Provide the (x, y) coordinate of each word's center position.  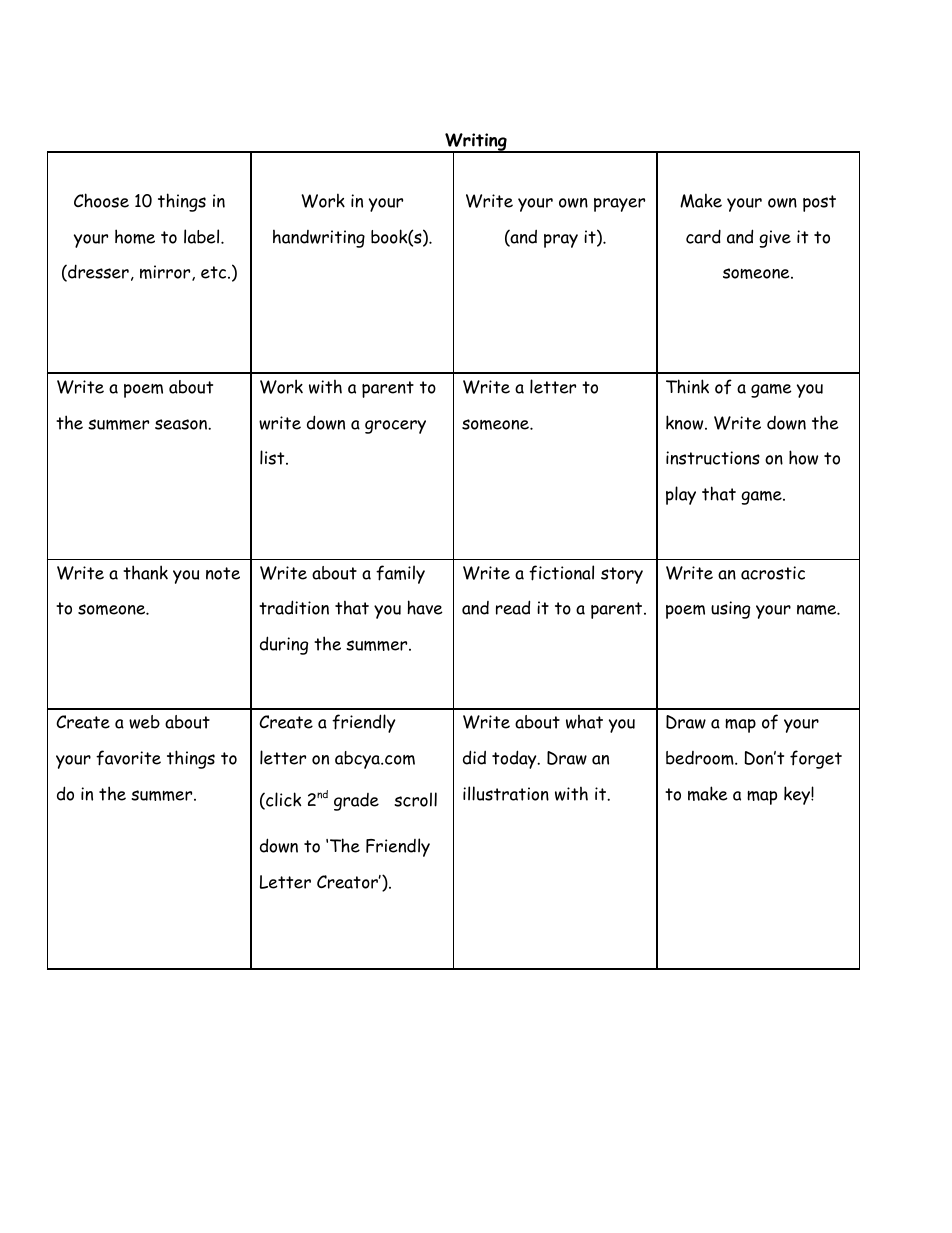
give (775, 239)
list (273, 457)
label (203, 236)
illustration (506, 793)
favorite (128, 758)
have (425, 607)
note (223, 573)
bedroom (701, 758)
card (703, 236)
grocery (395, 427)
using (730, 610)
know (686, 422)
